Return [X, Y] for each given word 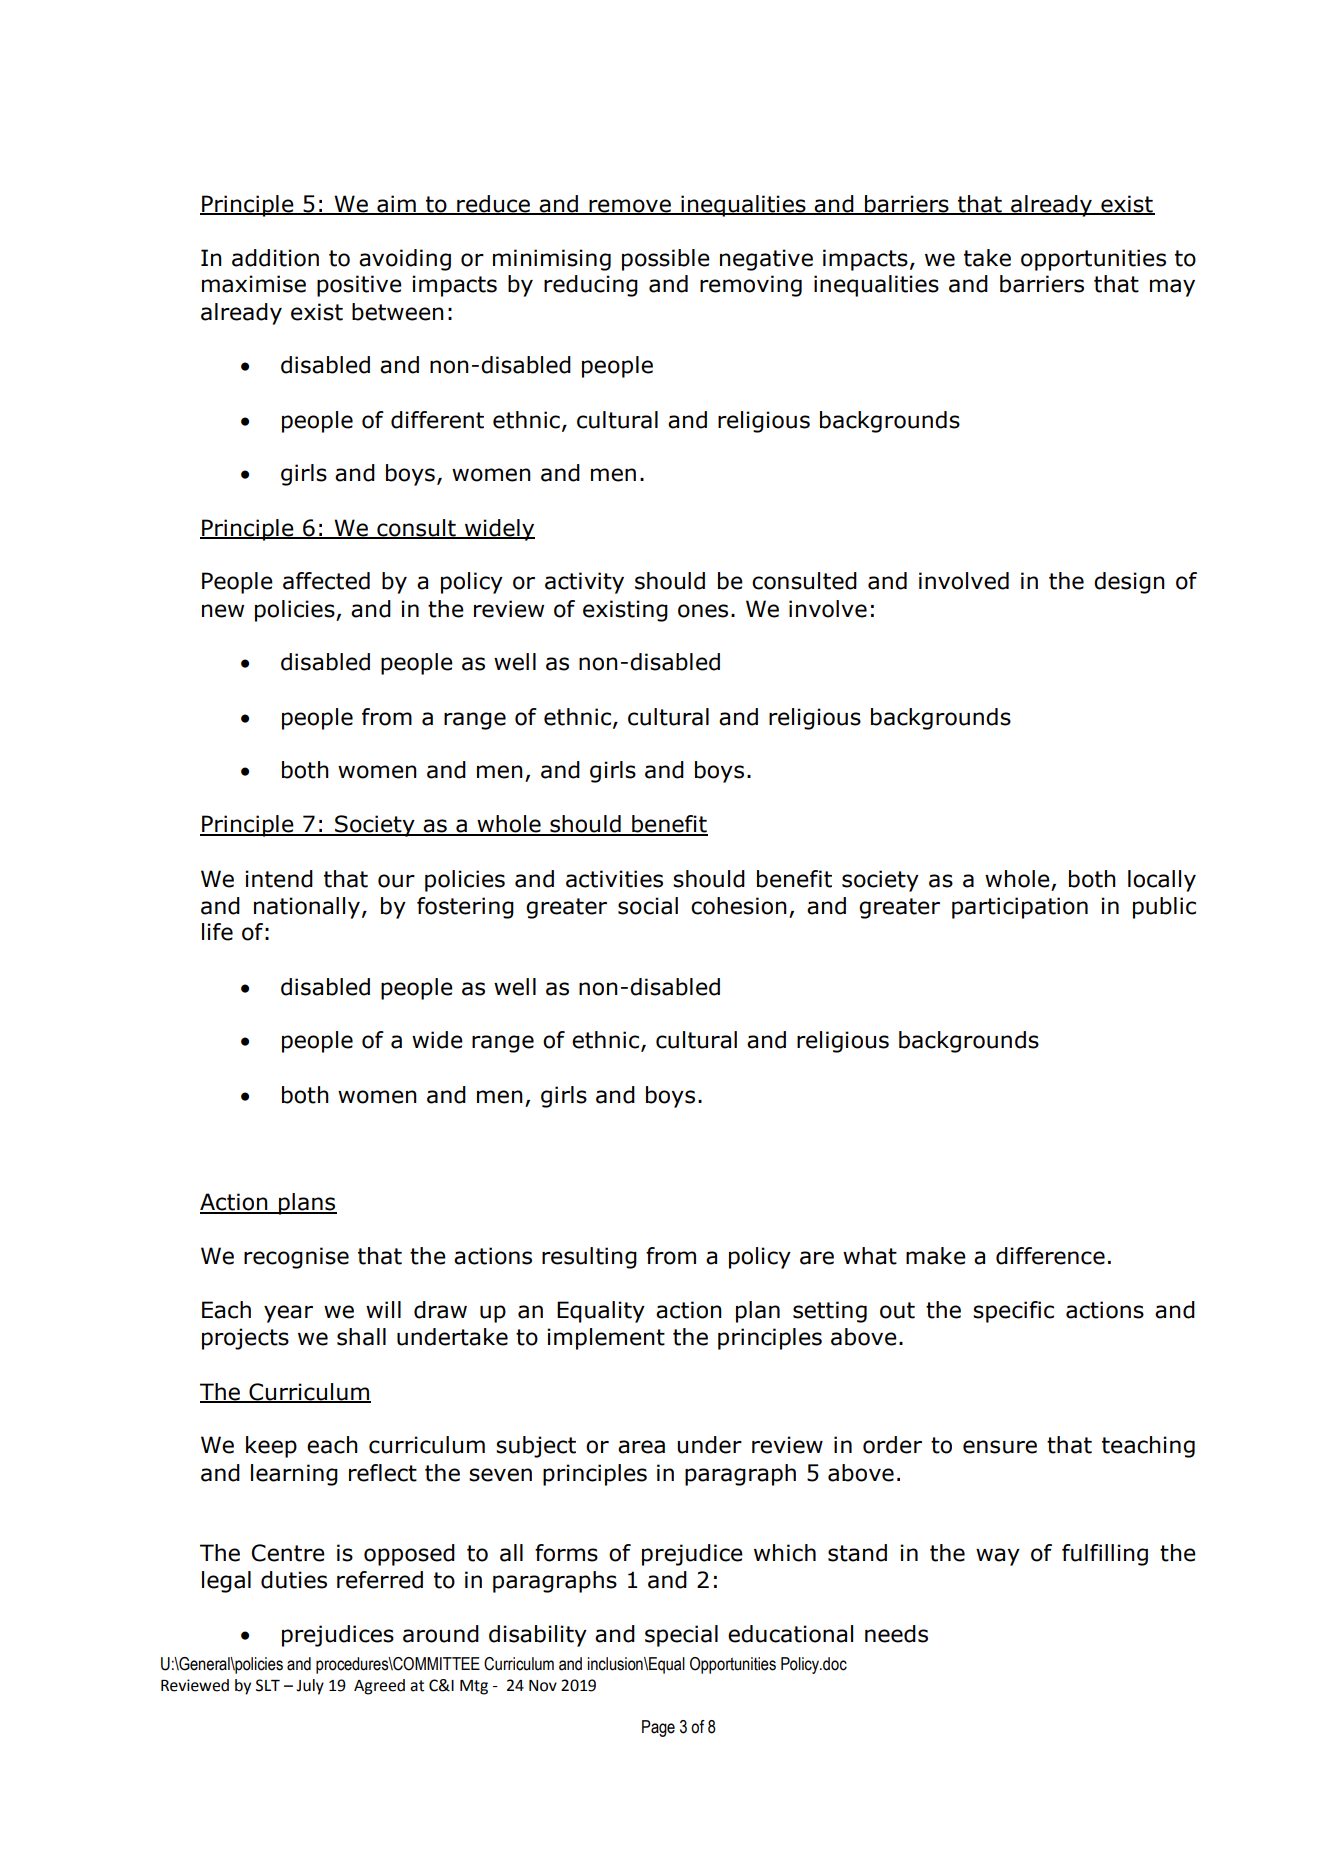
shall [361, 1337]
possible [666, 260]
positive [359, 286]
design [1129, 583]
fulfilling [1105, 1555]
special [681, 1636]
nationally [307, 908]
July [310, 1687]
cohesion [739, 906]
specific [1013, 1312]
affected [326, 581]
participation [1020, 908]
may [1172, 288]
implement [606, 1339]
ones [703, 611]
